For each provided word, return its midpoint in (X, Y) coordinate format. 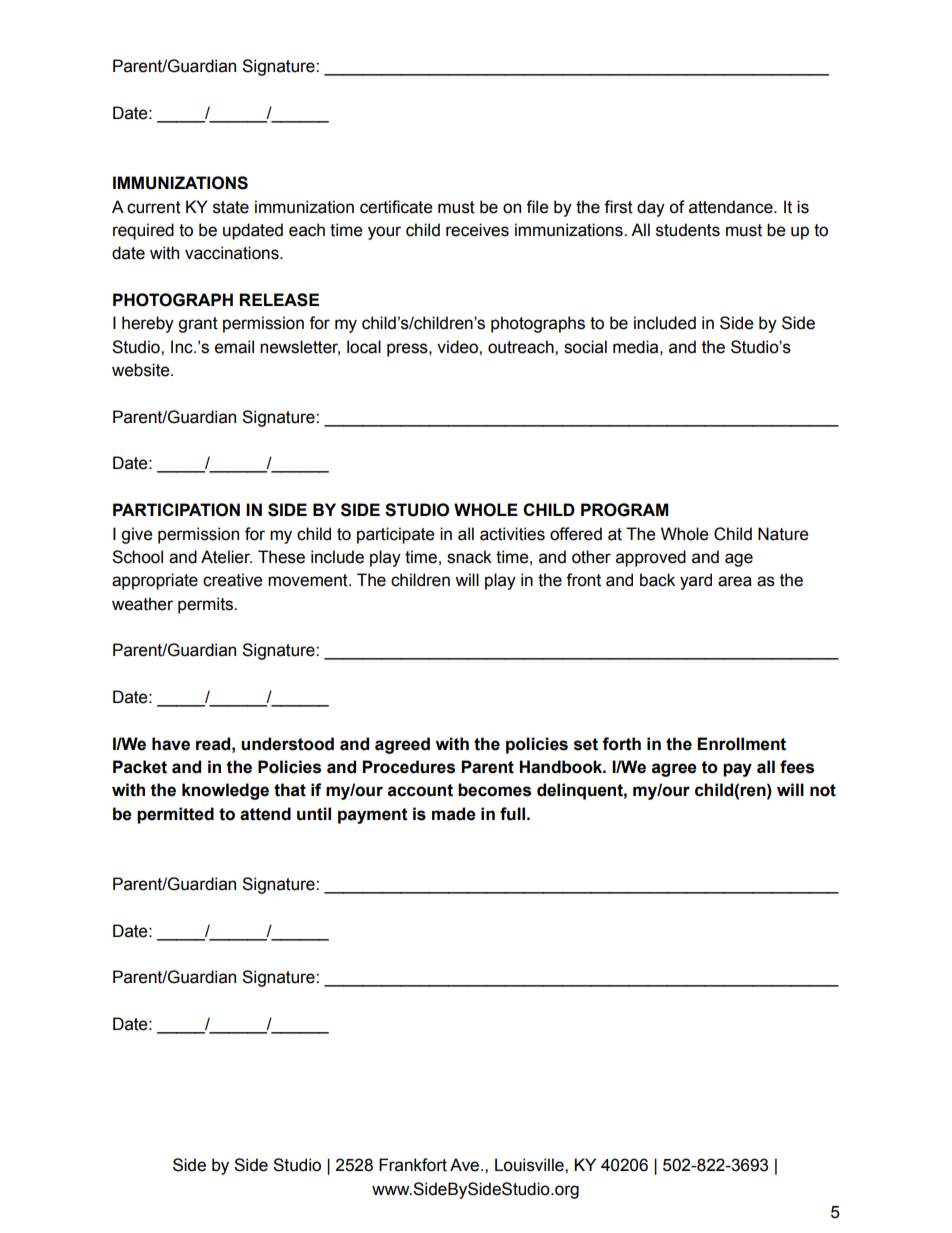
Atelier (226, 557)
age (739, 560)
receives (477, 230)
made (454, 814)
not (823, 790)
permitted (175, 815)
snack (469, 557)
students (688, 230)
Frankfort (413, 1165)
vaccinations (233, 253)
